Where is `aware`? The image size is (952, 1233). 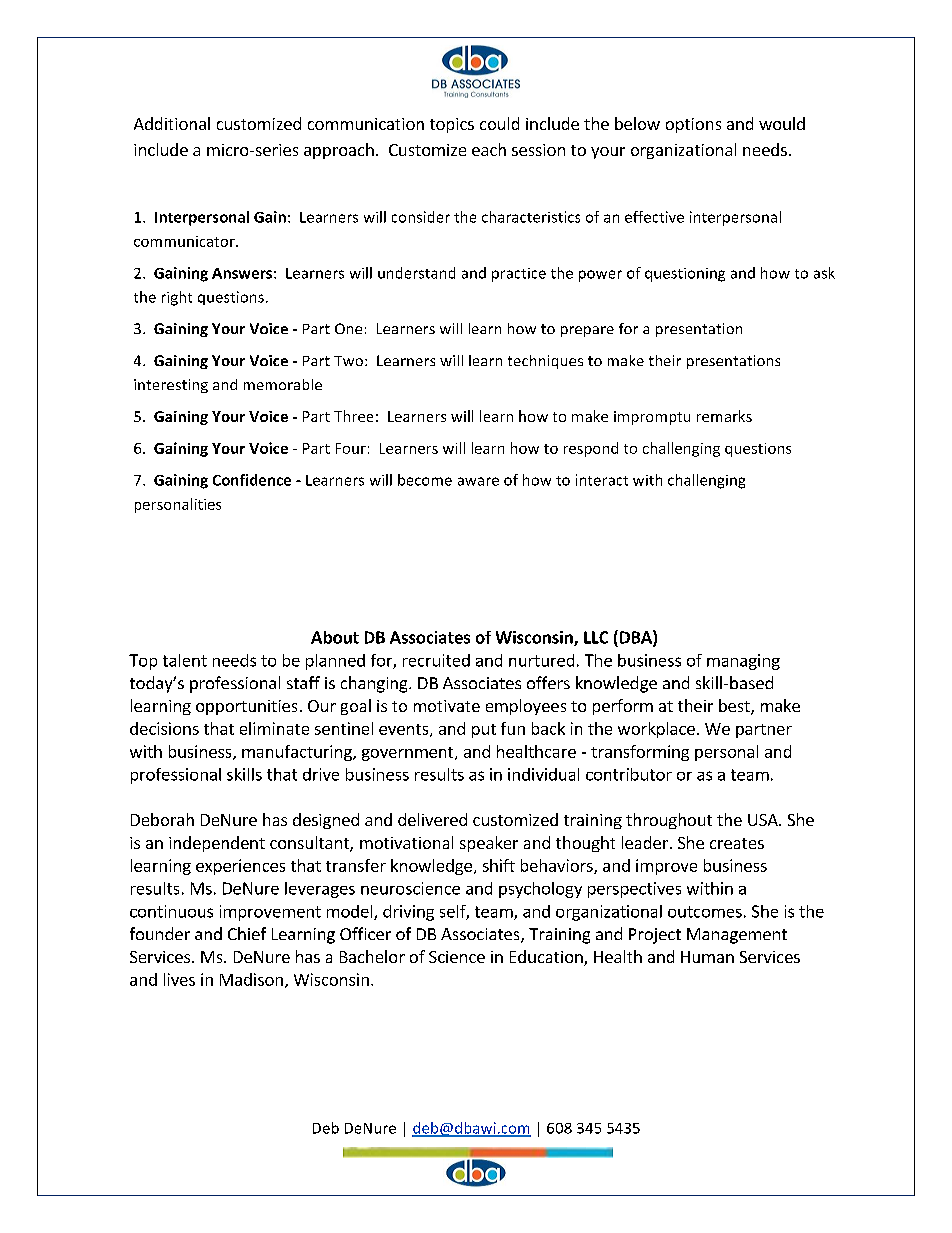 aware is located at coordinates (478, 481).
